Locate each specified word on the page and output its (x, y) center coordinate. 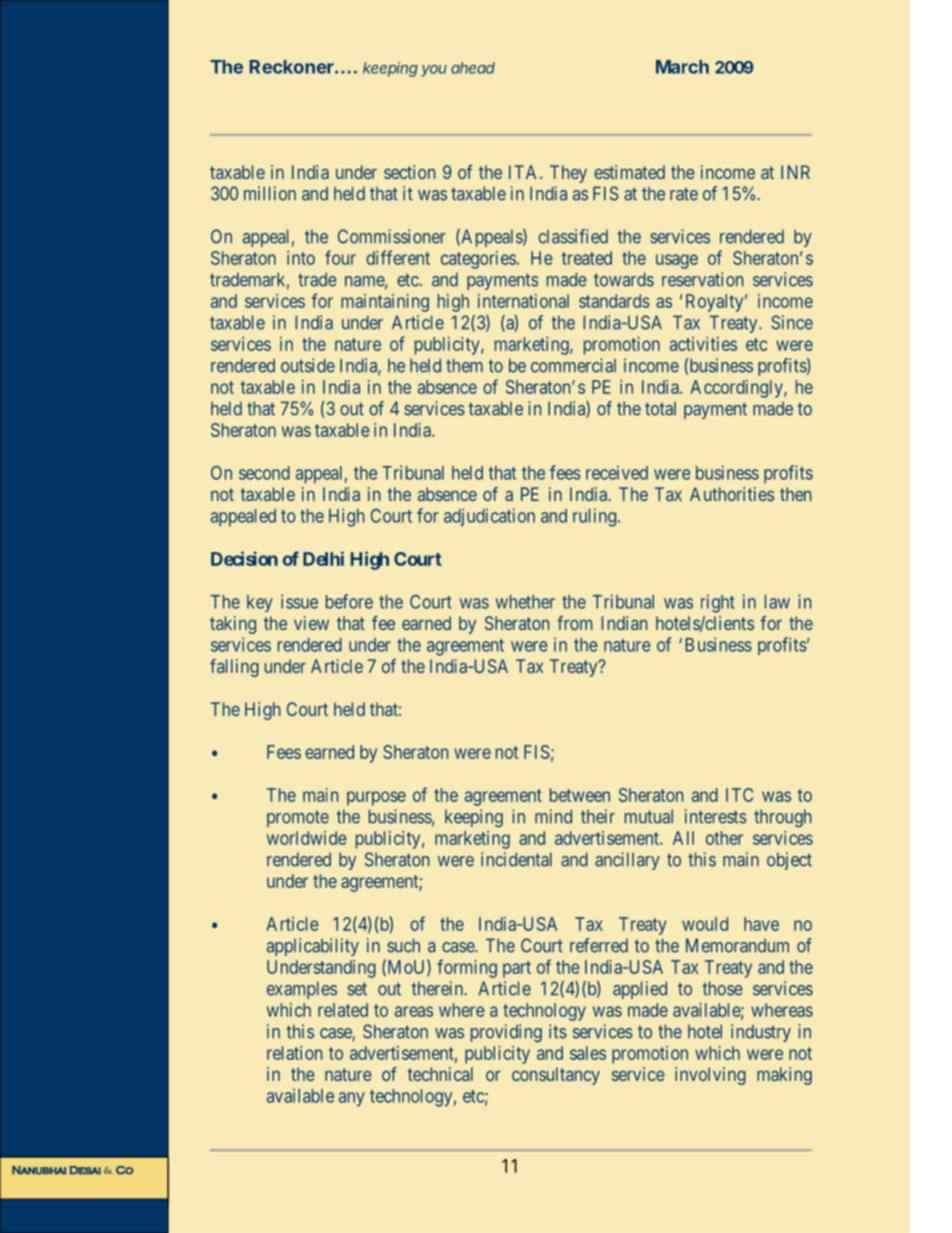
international (523, 301)
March (682, 67)
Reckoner (293, 67)
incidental (516, 859)
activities (703, 344)
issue (299, 601)
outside (308, 365)
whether (525, 602)
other (724, 838)
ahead (473, 68)
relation (294, 1053)
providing (506, 1033)
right (718, 603)
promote (298, 819)
